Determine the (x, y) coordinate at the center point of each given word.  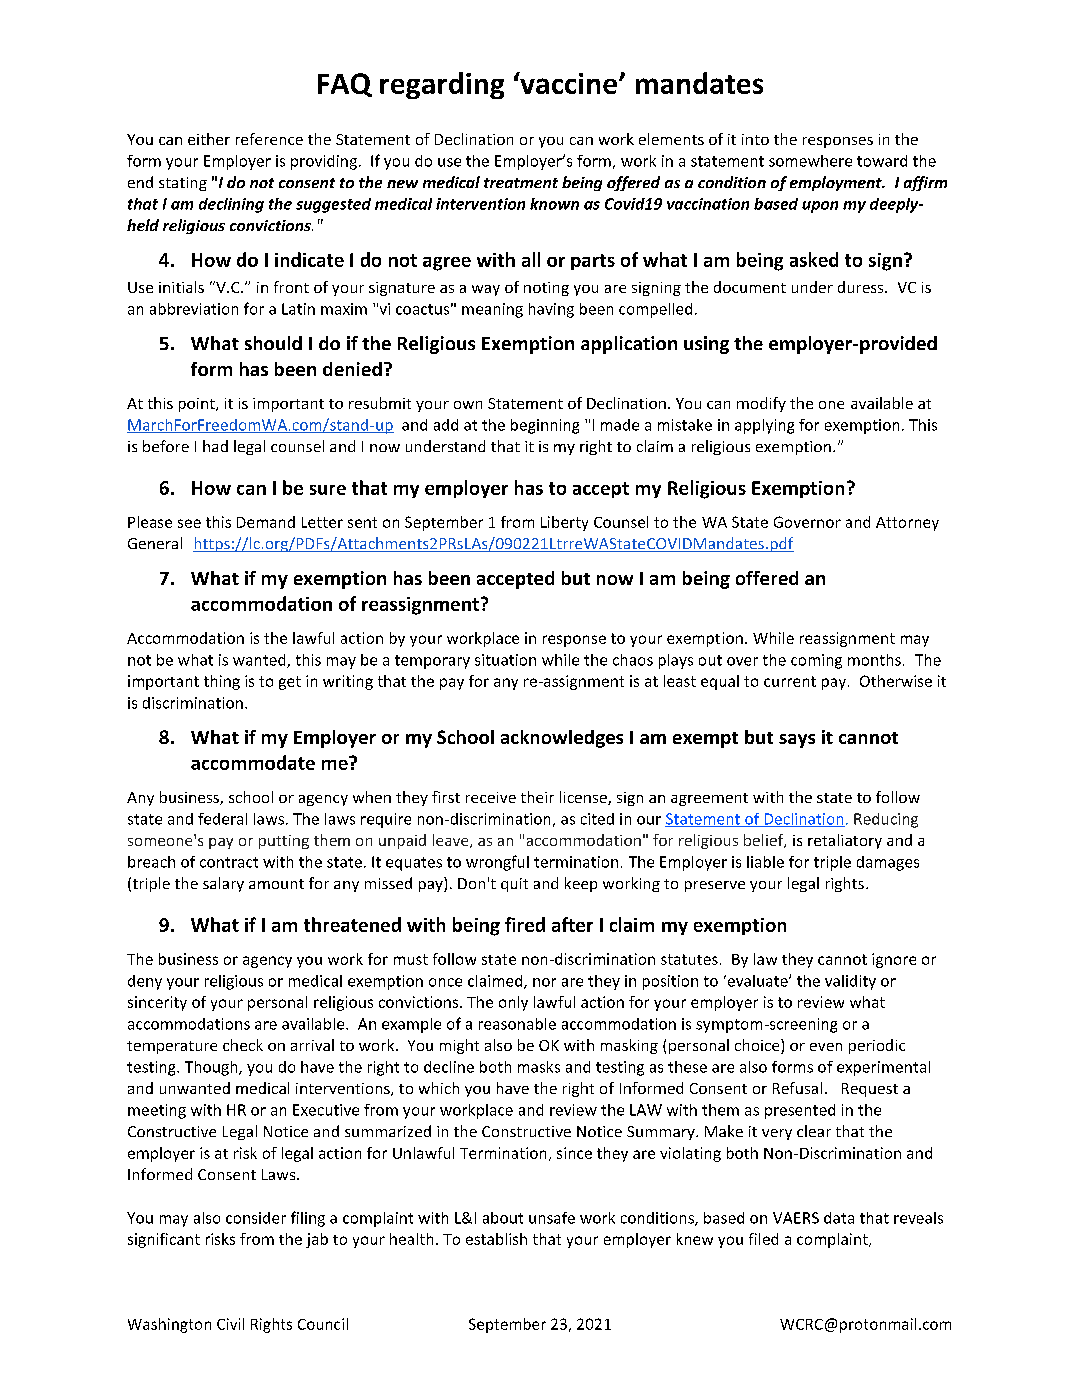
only (513, 1003)
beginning (545, 426)
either (209, 139)
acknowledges (562, 739)
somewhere (810, 161)
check (243, 1045)
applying (764, 426)
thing (222, 682)
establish (496, 1239)
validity (850, 982)
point (198, 405)
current (790, 681)
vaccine (567, 83)
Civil (230, 1324)
